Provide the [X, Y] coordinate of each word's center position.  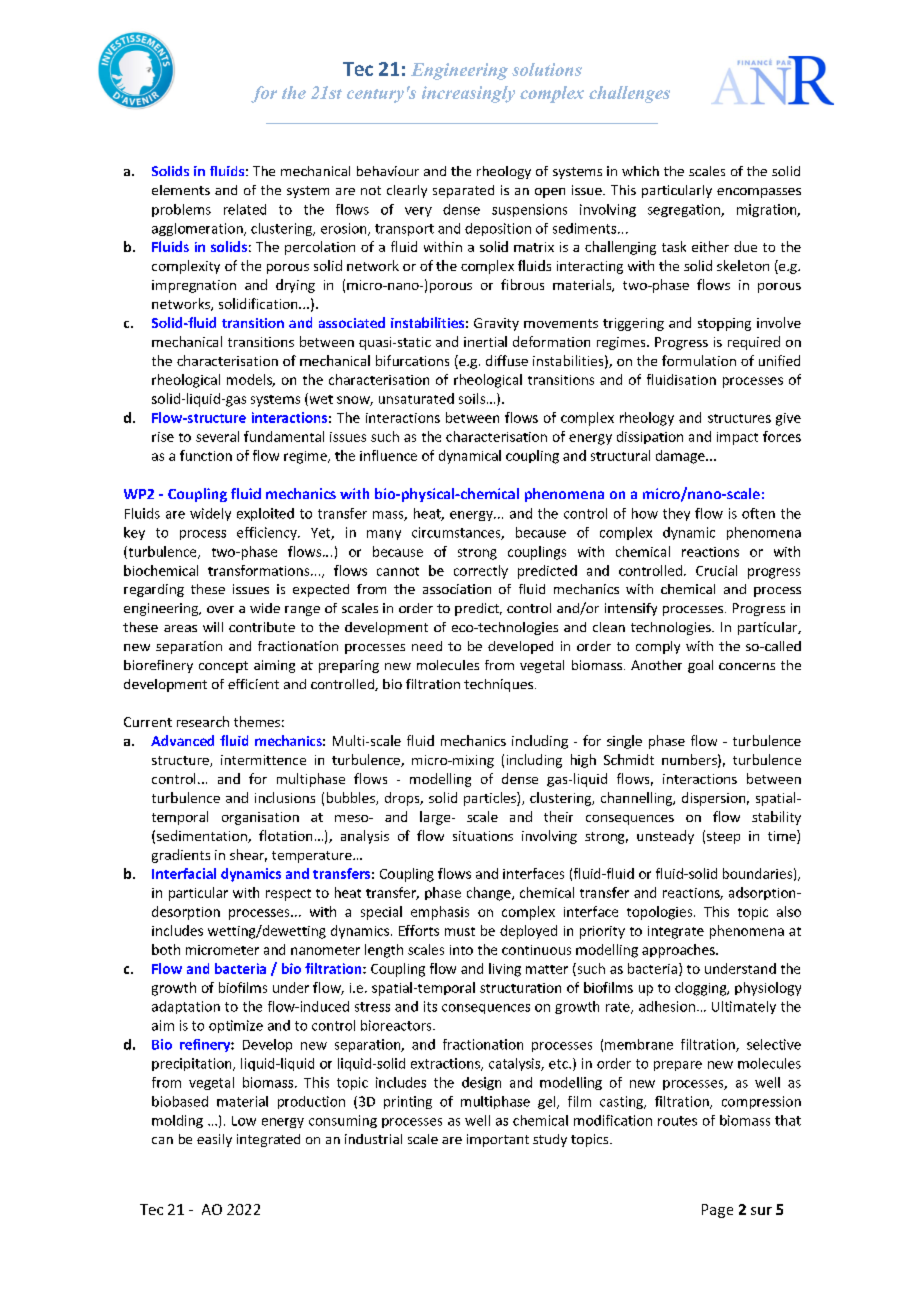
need [427, 646]
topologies [661, 913]
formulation [699, 360]
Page [717, 1211]
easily [214, 1140]
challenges [629, 94]
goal [700, 666]
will [213, 627]
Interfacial [184, 873]
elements [181, 190]
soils [473, 398]
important [498, 1140]
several [217, 436]
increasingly [468, 94]
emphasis [440, 913]
